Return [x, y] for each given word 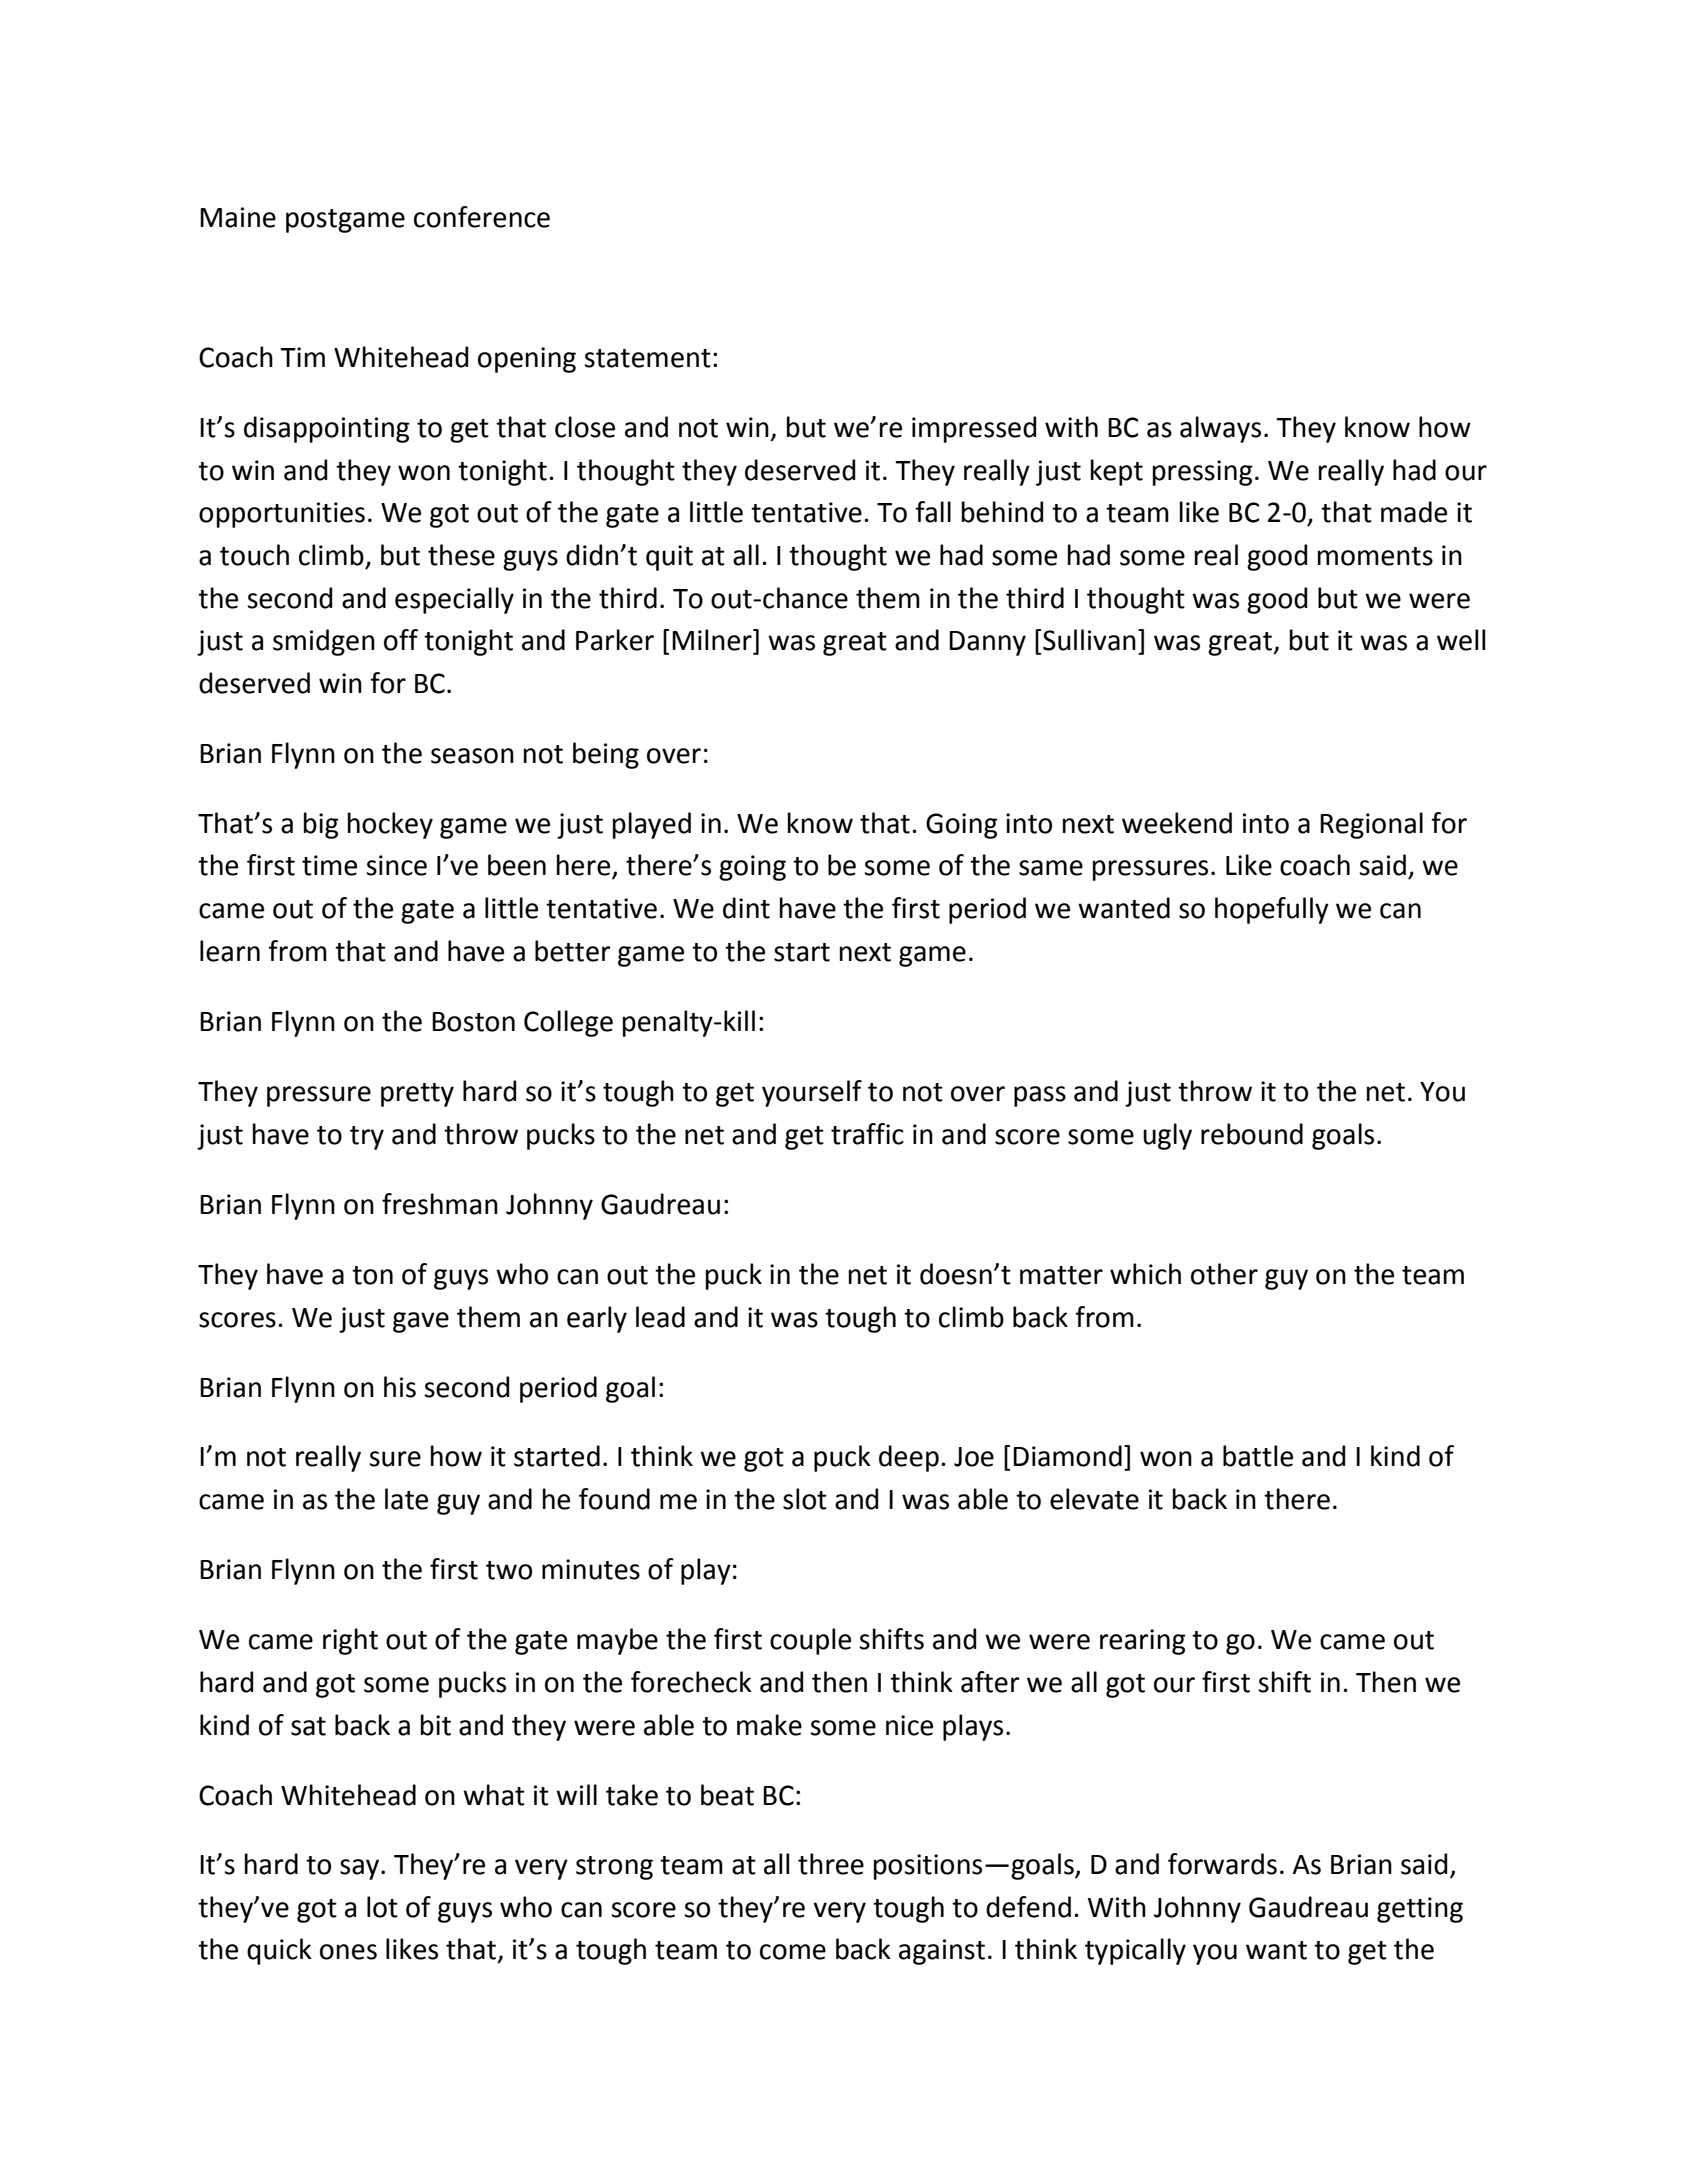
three [831, 1864]
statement [647, 358]
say [359, 1869]
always [1220, 429]
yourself [812, 1093]
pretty [417, 1095]
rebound [1252, 1134]
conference [482, 217]
